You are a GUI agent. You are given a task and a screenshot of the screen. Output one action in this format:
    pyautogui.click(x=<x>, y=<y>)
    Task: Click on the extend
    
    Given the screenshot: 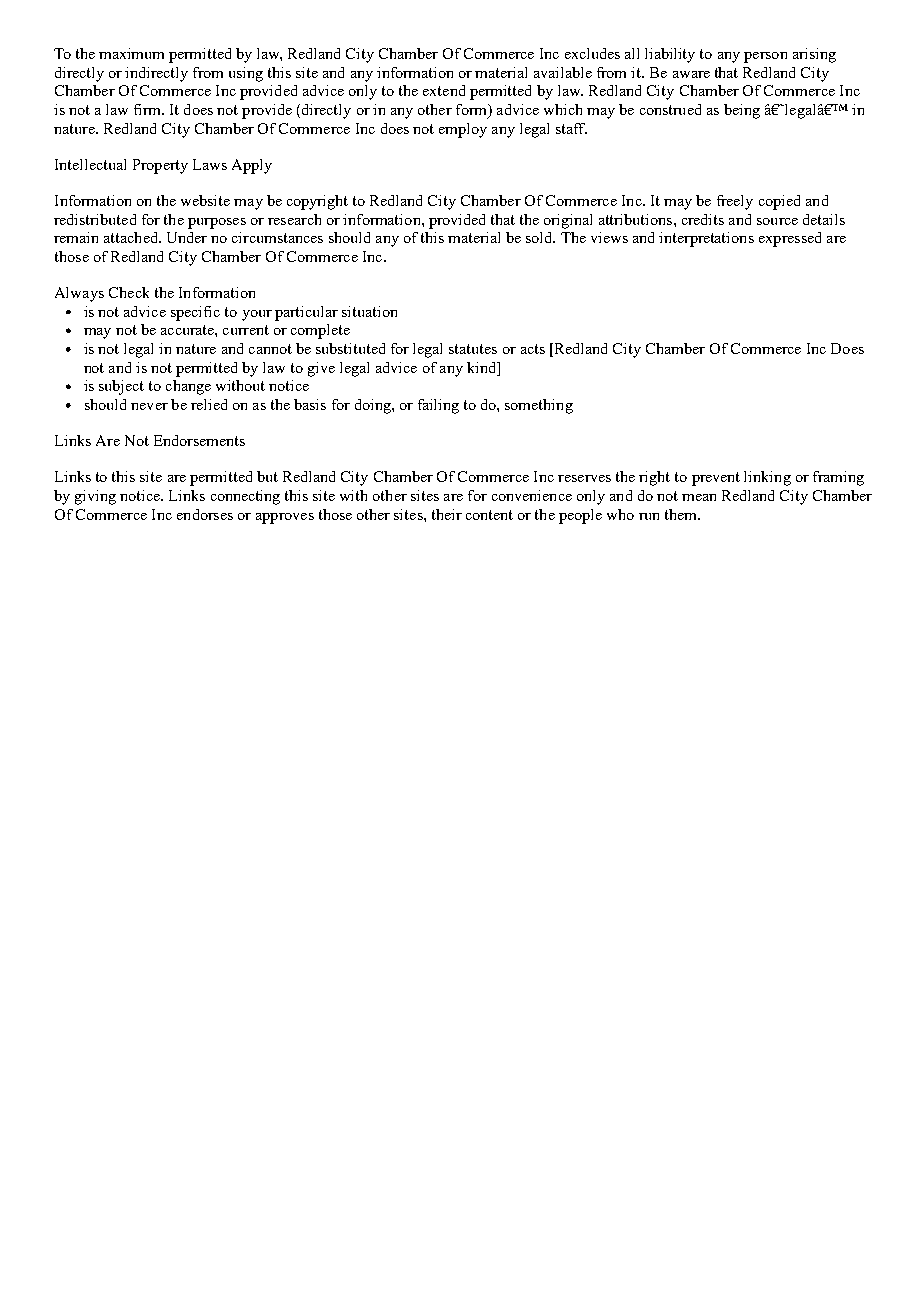 What is the action you would take?
    pyautogui.click(x=444, y=90)
